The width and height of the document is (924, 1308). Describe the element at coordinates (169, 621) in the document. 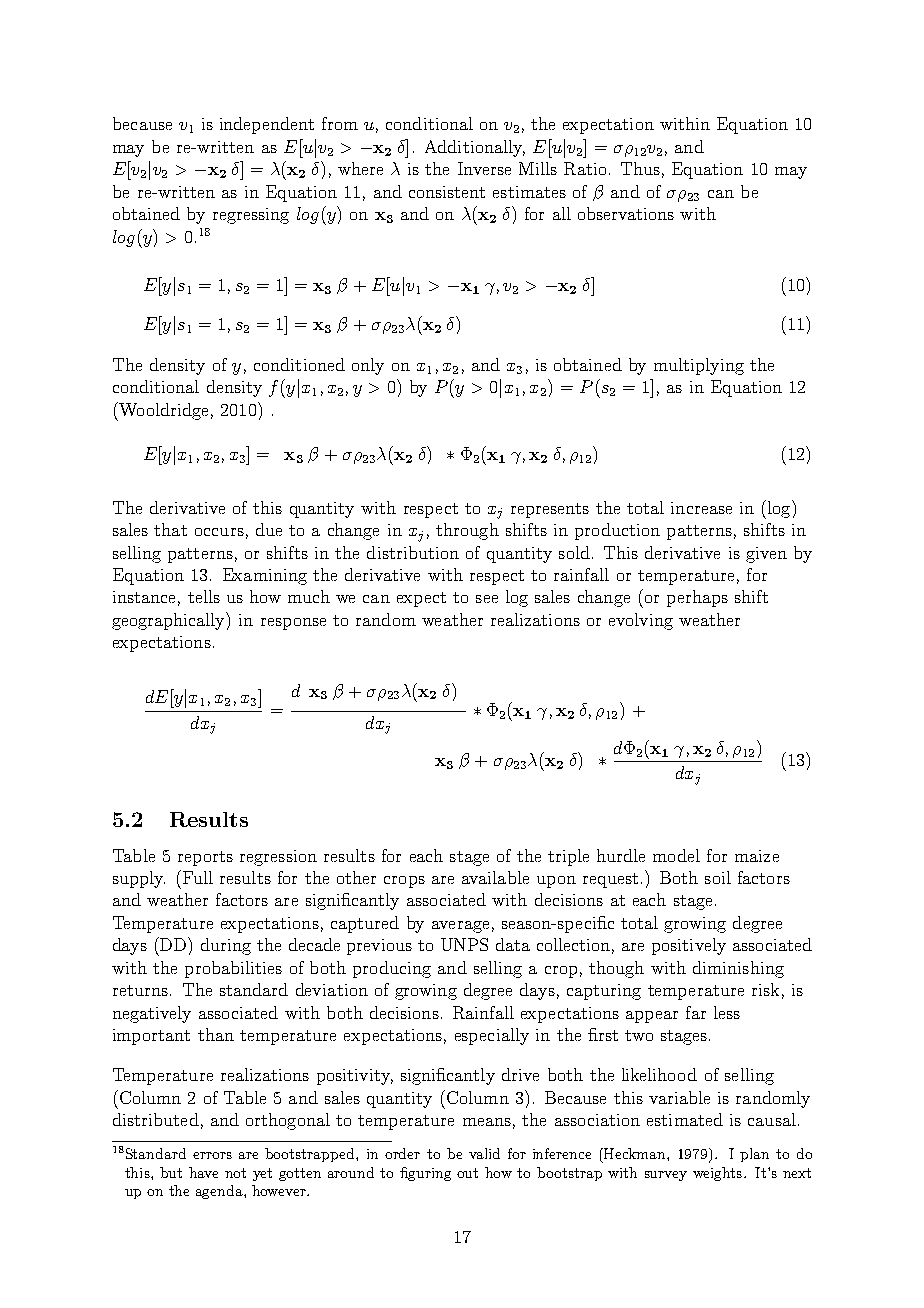

I see `geographically` at that location.
